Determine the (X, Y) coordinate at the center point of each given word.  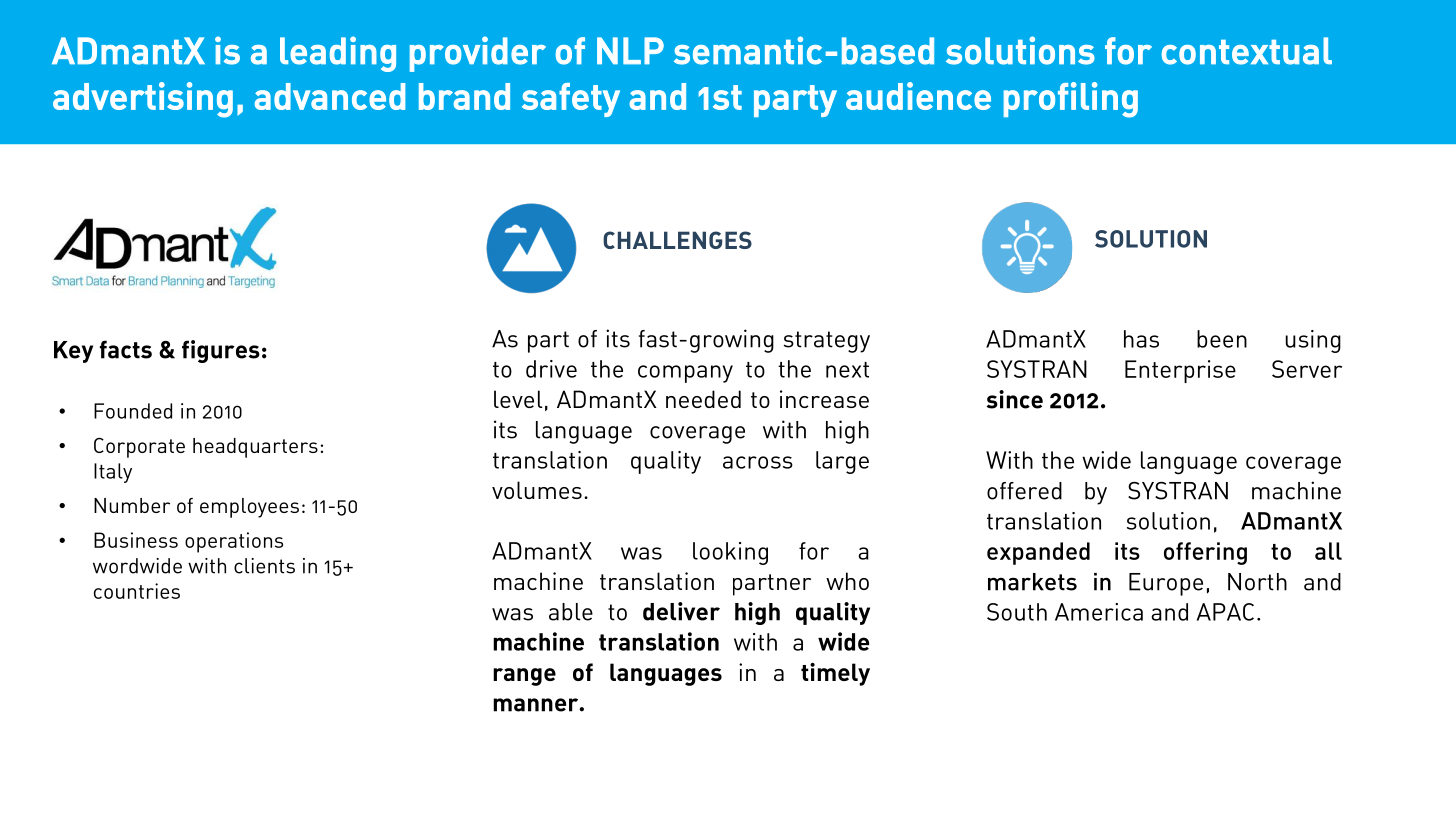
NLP (630, 50)
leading (338, 54)
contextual (1247, 51)
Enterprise (1180, 371)
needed (703, 399)
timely (835, 674)
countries (137, 591)
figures (221, 351)
